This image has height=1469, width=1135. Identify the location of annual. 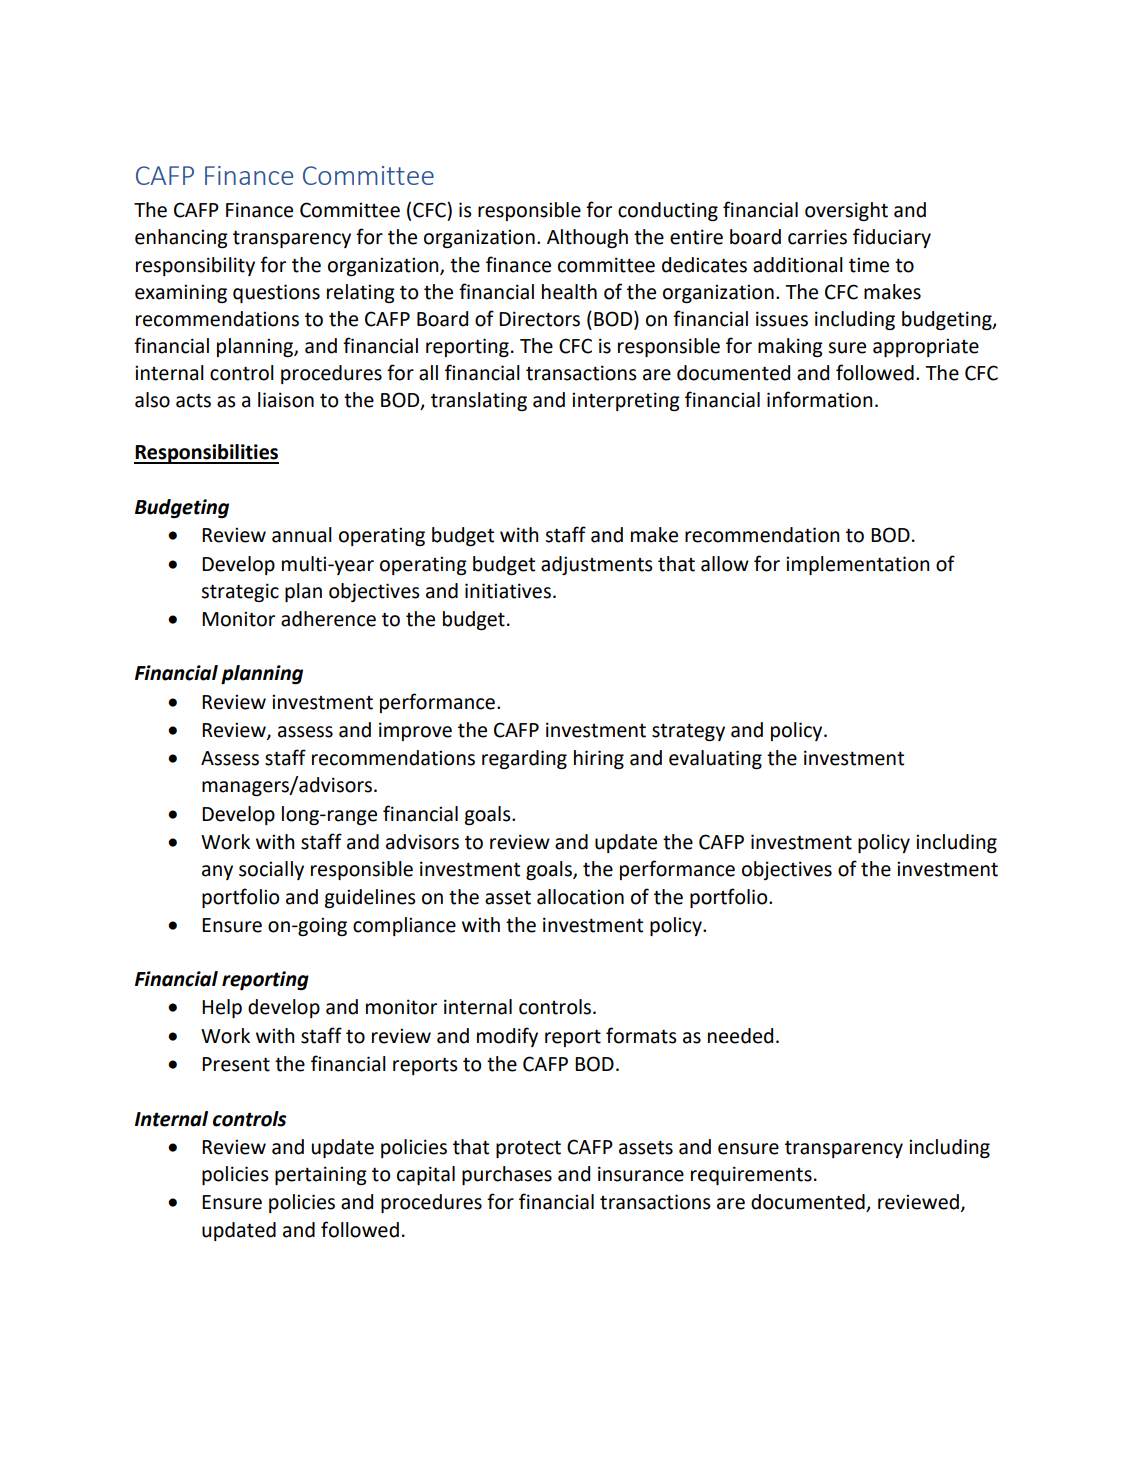
(302, 535).
